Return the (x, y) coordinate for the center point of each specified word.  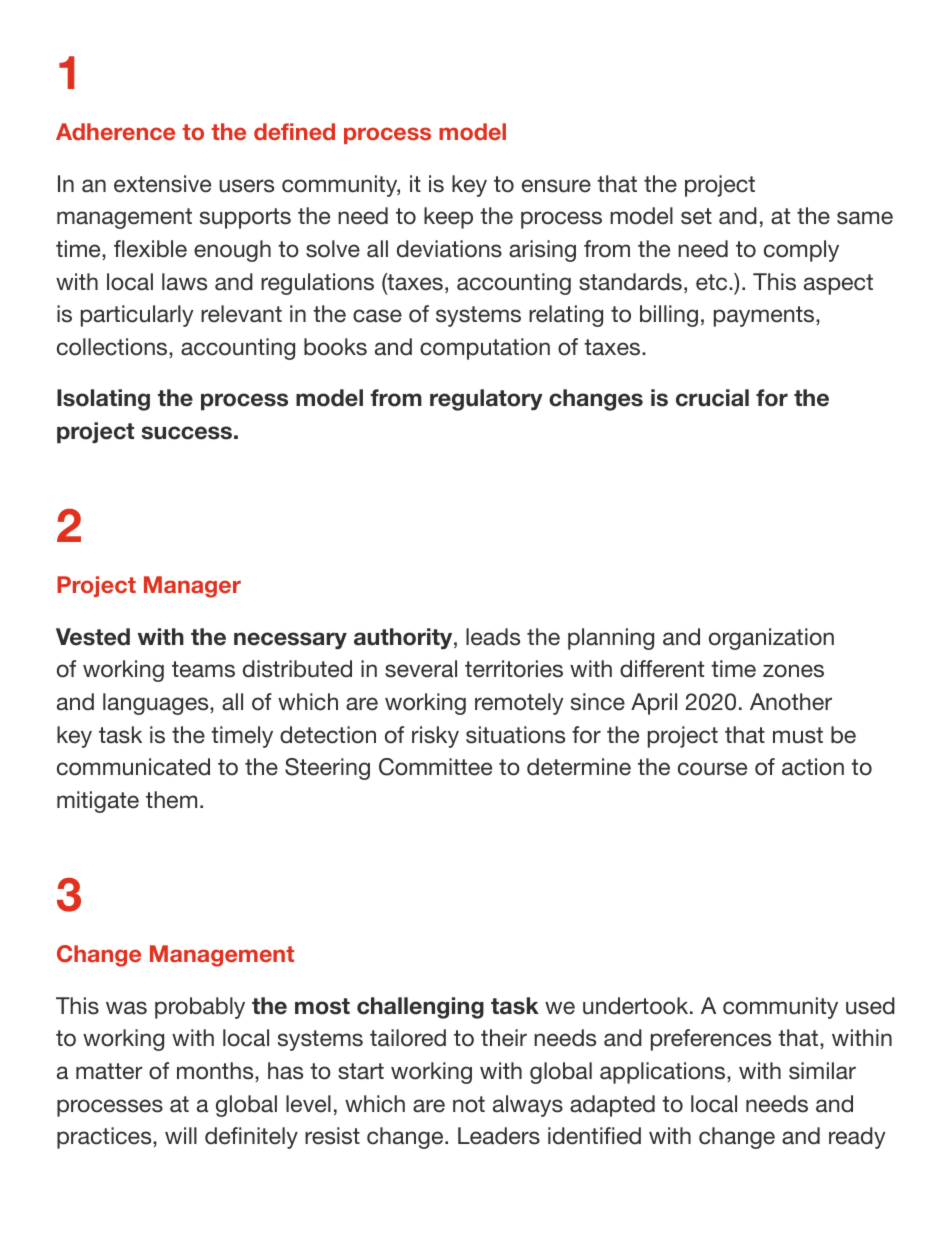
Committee (435, 767)
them (171, 800)
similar (822, 1071)
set (696, 216)
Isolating (103, 400)
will (181, 1135)
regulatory (486, 400)
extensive (162, 184)
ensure (556, 186)
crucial (712, 398)
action (813, 767)
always (528, 1106)
